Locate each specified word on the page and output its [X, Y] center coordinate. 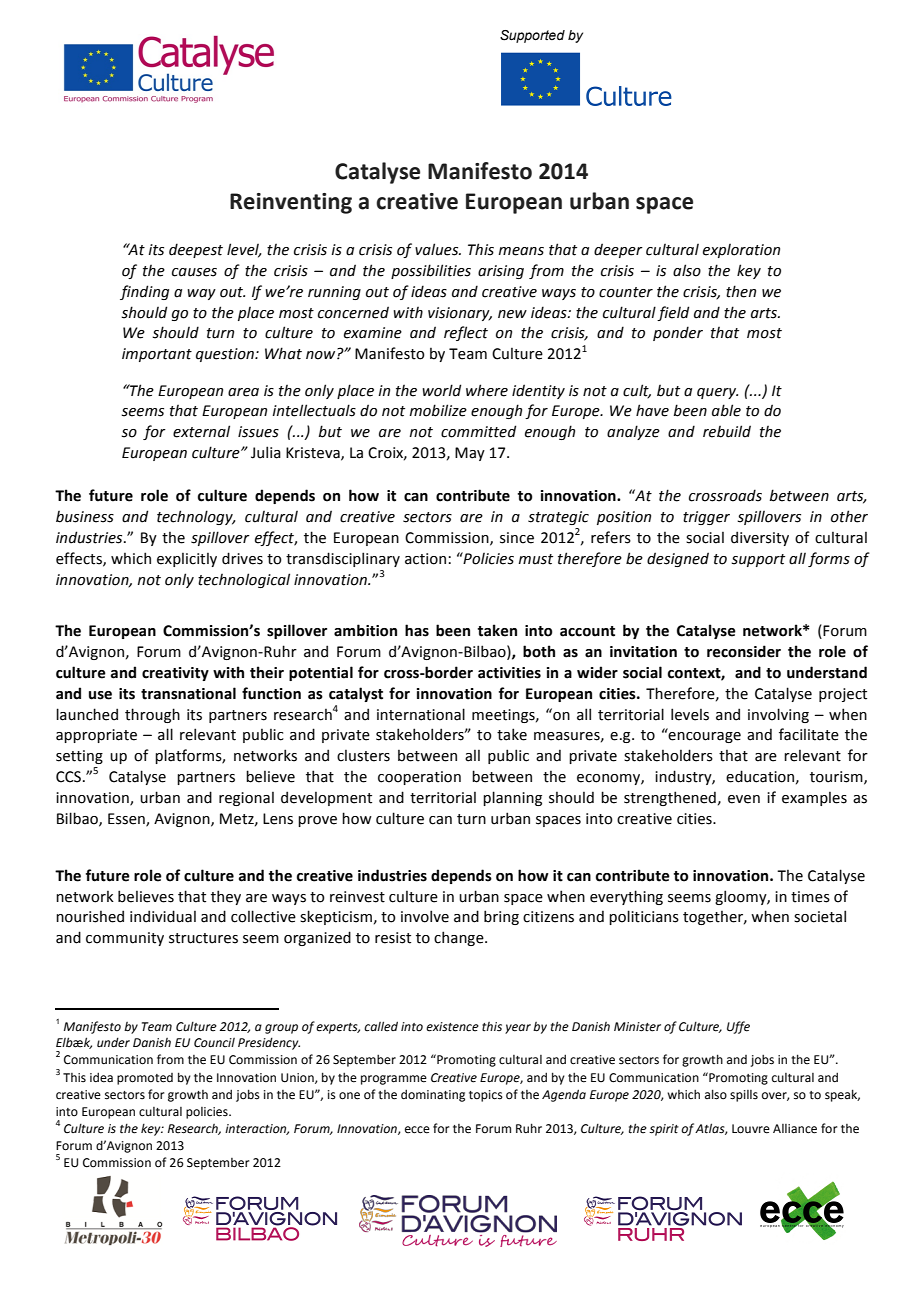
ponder [678, 333]
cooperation [419, 778]
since [517, 538]
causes [194, 272]
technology [196, 517]
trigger [706, 518]
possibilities [431, 271]
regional [246, 798]
